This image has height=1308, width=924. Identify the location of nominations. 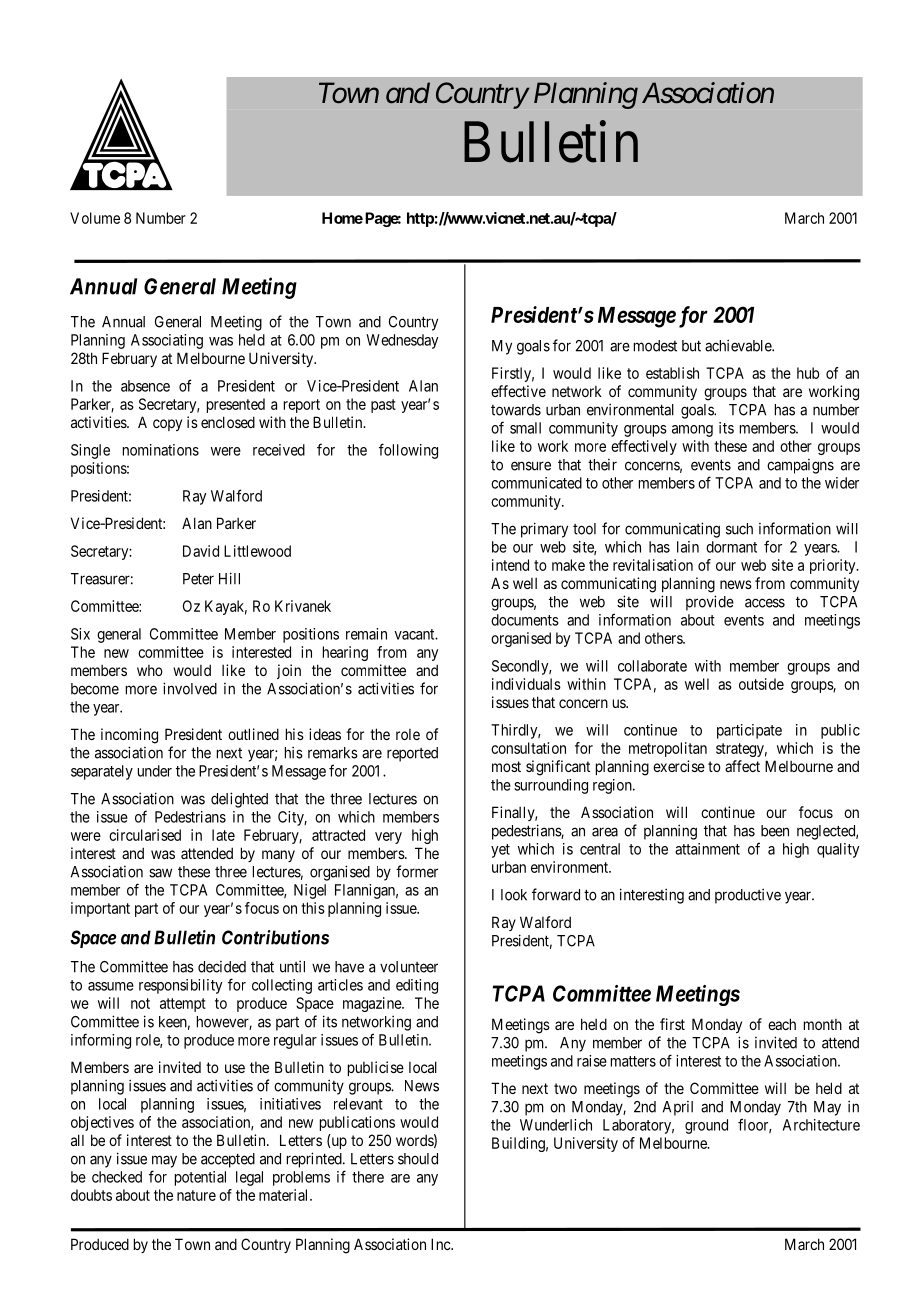
(161, 450).
